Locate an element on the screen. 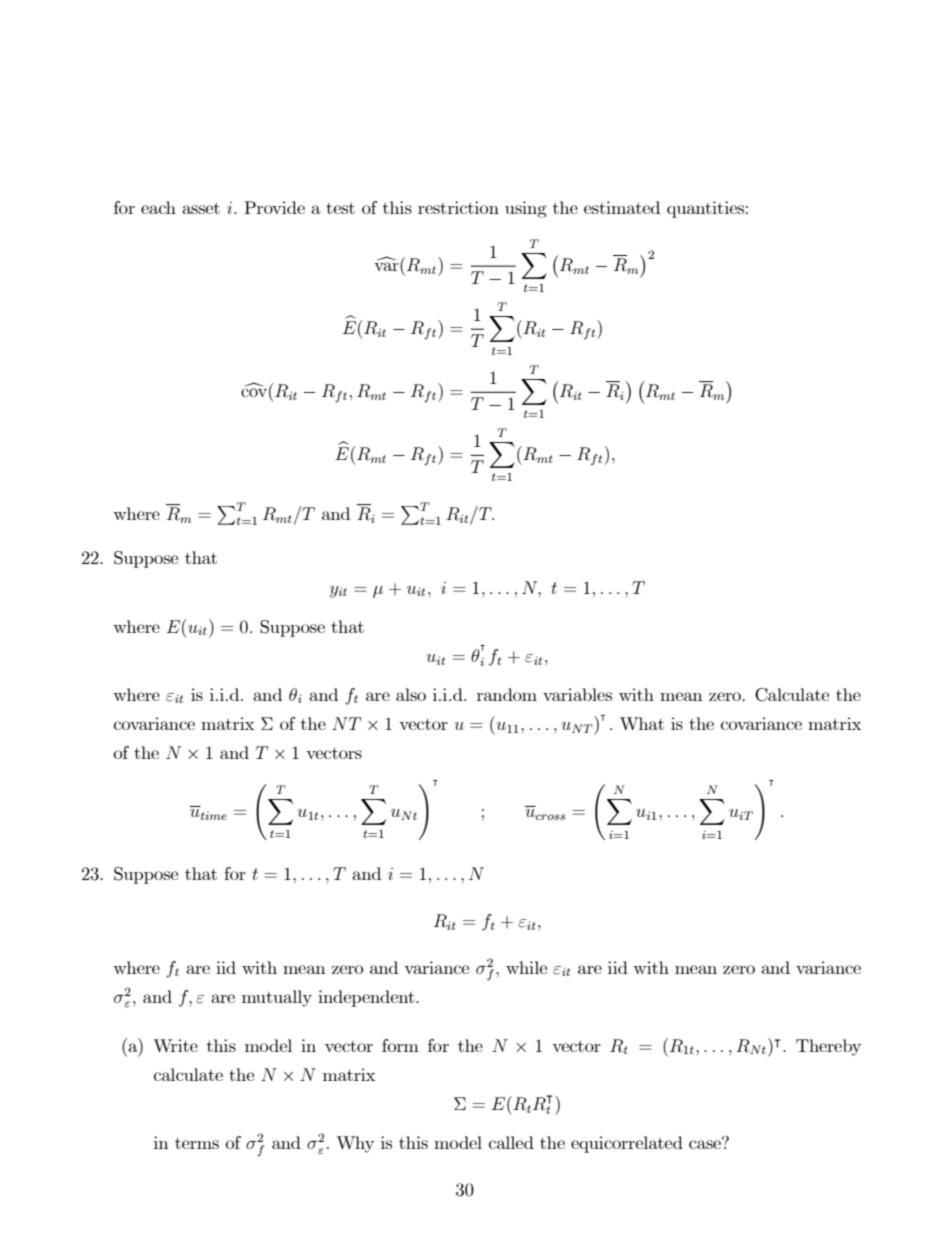 This screenshot has height=1233, width=952. using is located at coordinates (526, 209).
